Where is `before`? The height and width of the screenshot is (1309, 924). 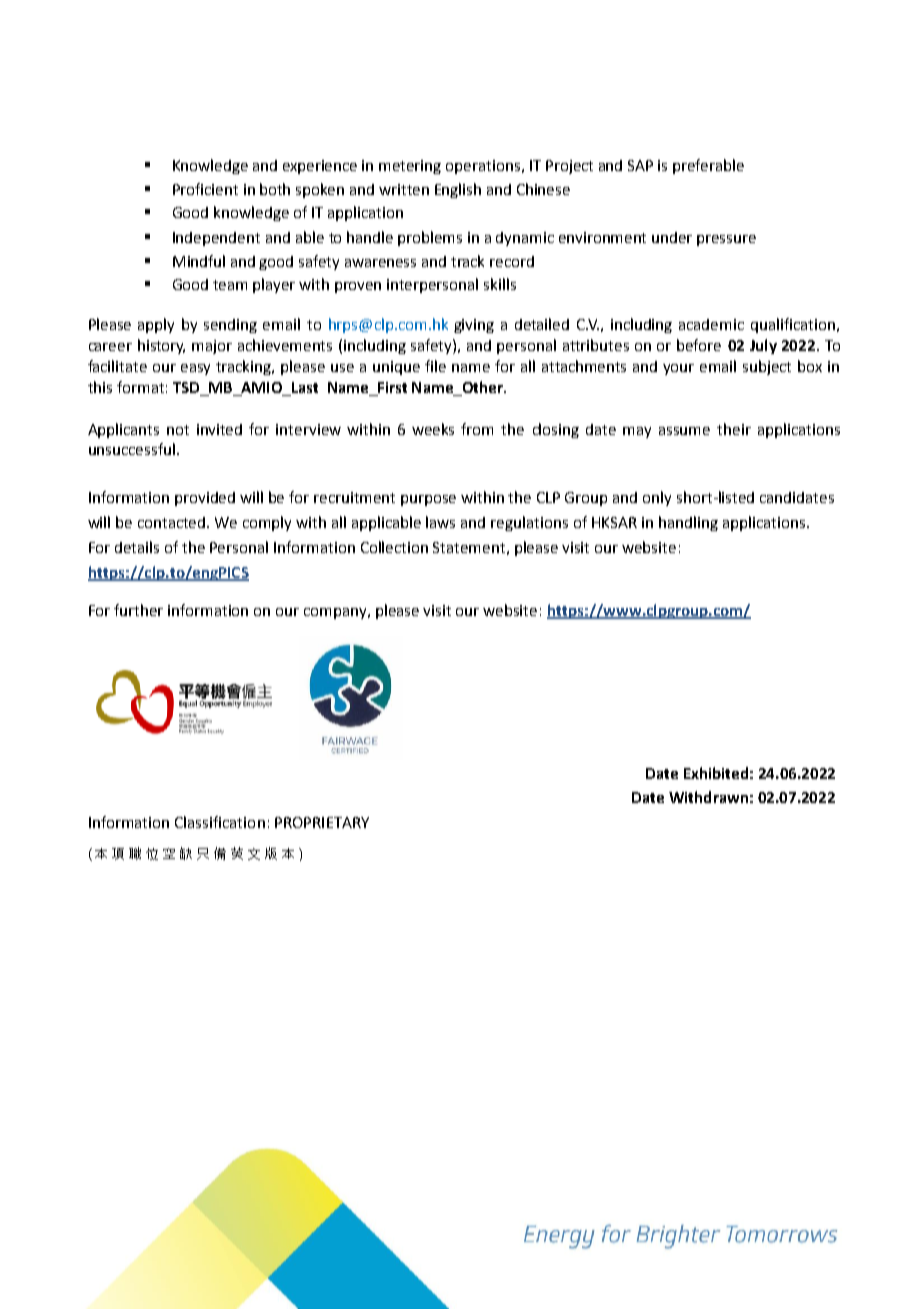 before is located at coordinates (699, 345).
